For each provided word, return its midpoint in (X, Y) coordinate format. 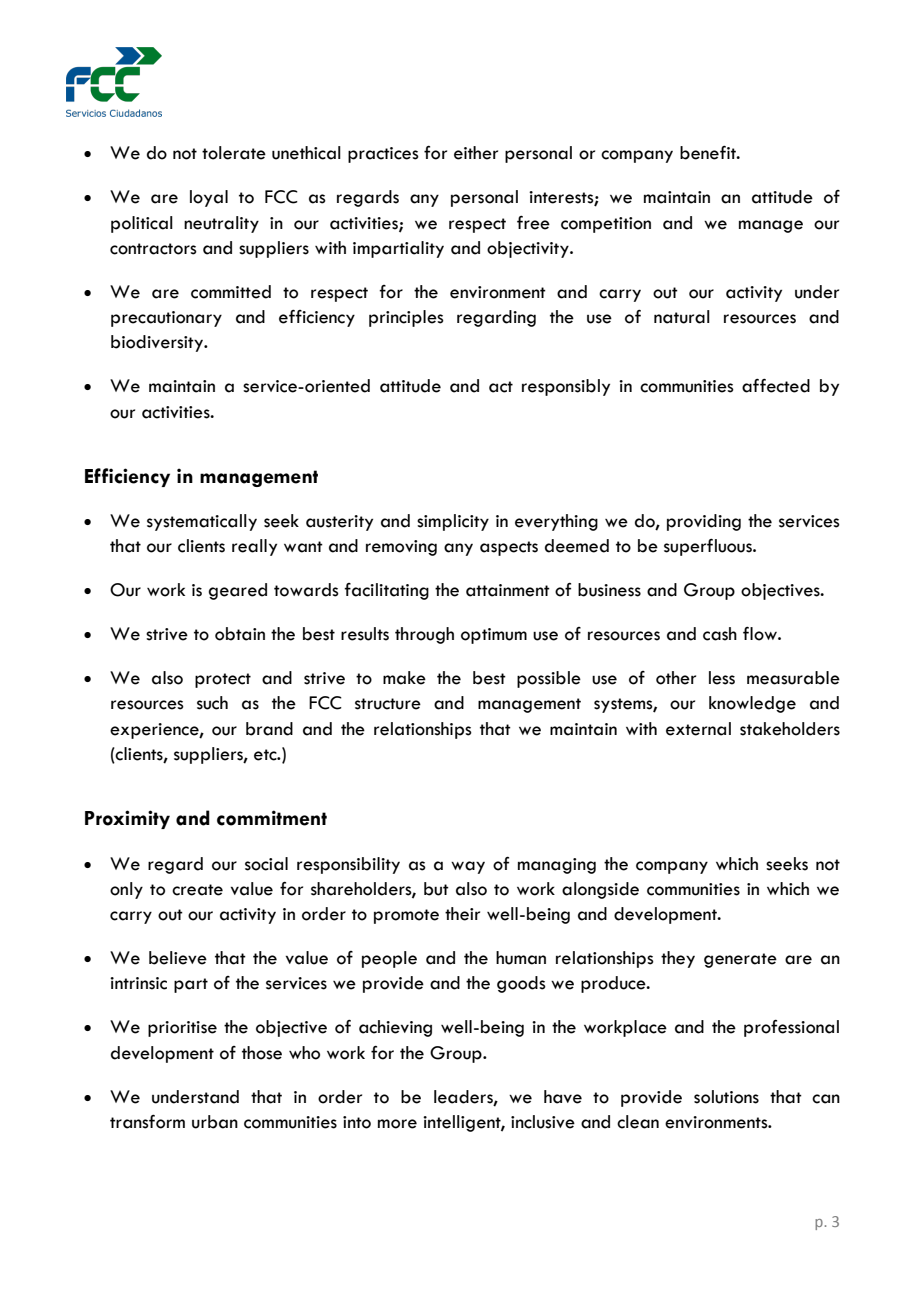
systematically (202, 522)
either (476, 153)
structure (388, 704)
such (212, 703)
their (462, 914)
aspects (509, 548)
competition (606, 225)
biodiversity (158, 343)
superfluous (709, 547)
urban (215, 1122)
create (197, 890)
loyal (209, 198)
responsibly (566, 387)
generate (740, 960)
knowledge (752, 704)
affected (776, 385)
